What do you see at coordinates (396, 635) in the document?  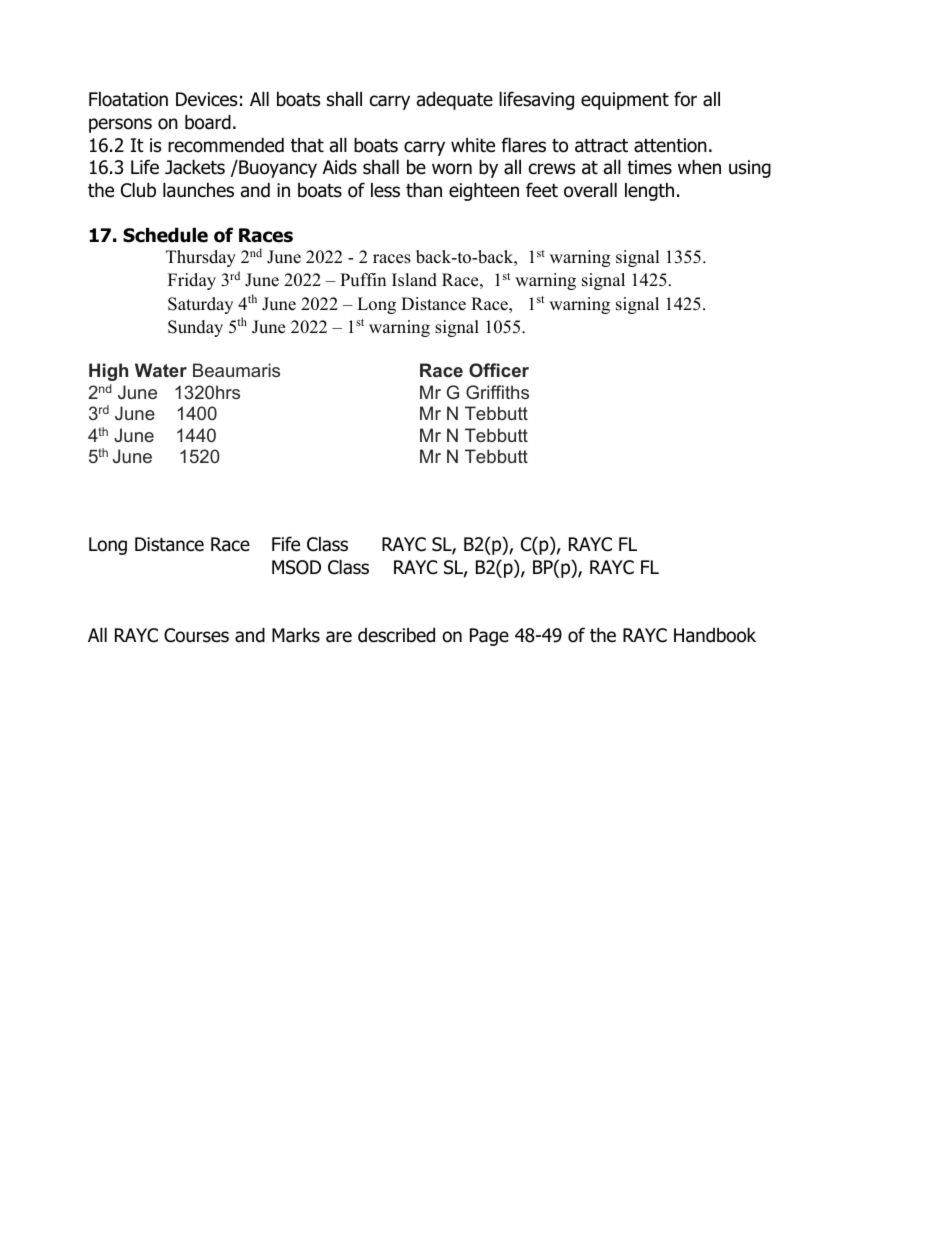 I see `described` at bounding box center [396, 635].
